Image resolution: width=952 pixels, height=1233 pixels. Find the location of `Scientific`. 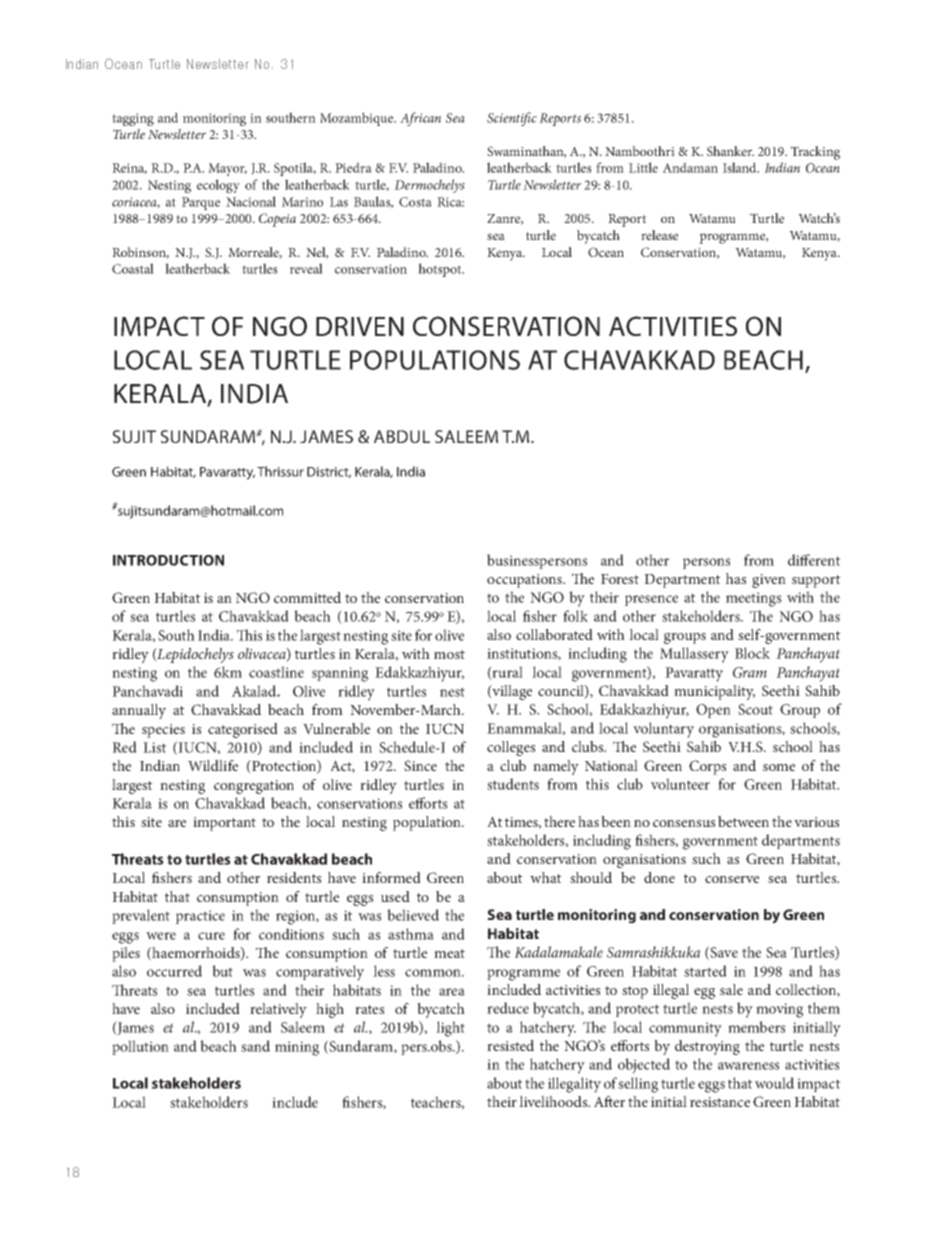

Scientific is located at coordinates (512, 119).
